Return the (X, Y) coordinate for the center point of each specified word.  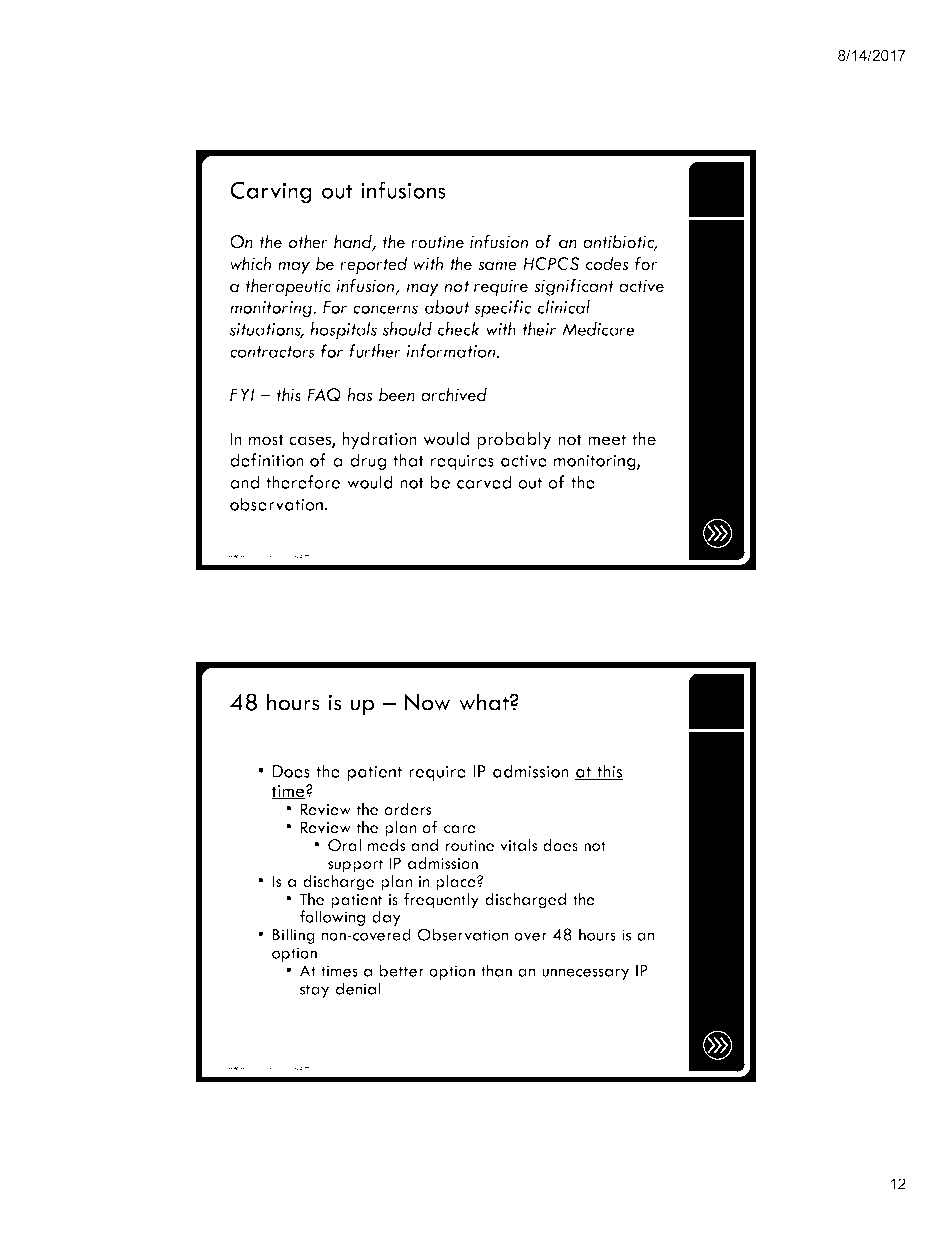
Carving (271, 192)
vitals (518, 845)
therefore (303, 482)
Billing (294, 936)
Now (427, 702)
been (397, 394)
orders (407, 809)
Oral (344, 845)
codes (607, 263)
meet (607, 440)
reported (374, 265)
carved (484, 482)
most (266, 440)
